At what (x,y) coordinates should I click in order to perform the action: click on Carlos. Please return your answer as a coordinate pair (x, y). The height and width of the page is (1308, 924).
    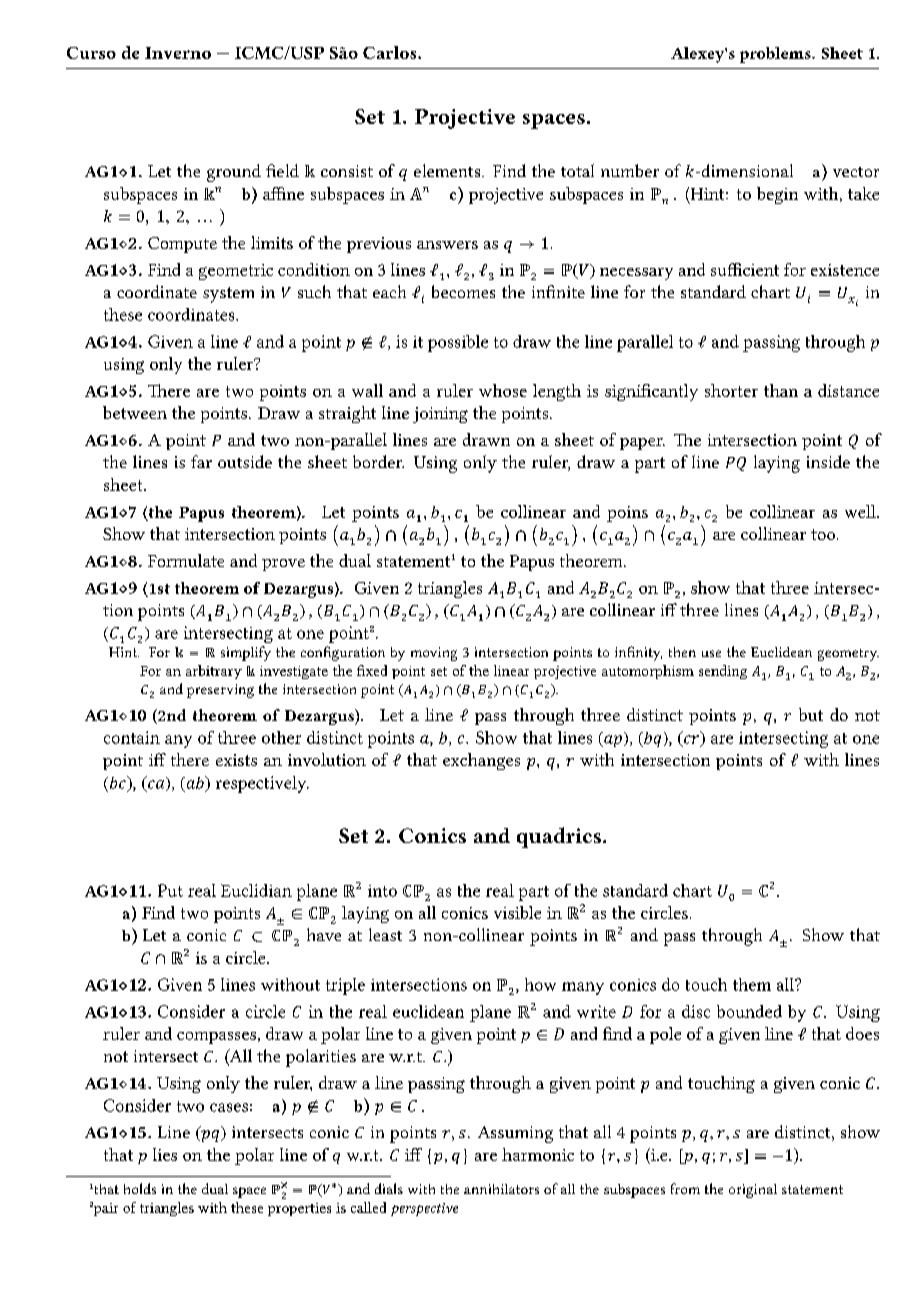
    Looking at the image, I should click on (391, 52).
